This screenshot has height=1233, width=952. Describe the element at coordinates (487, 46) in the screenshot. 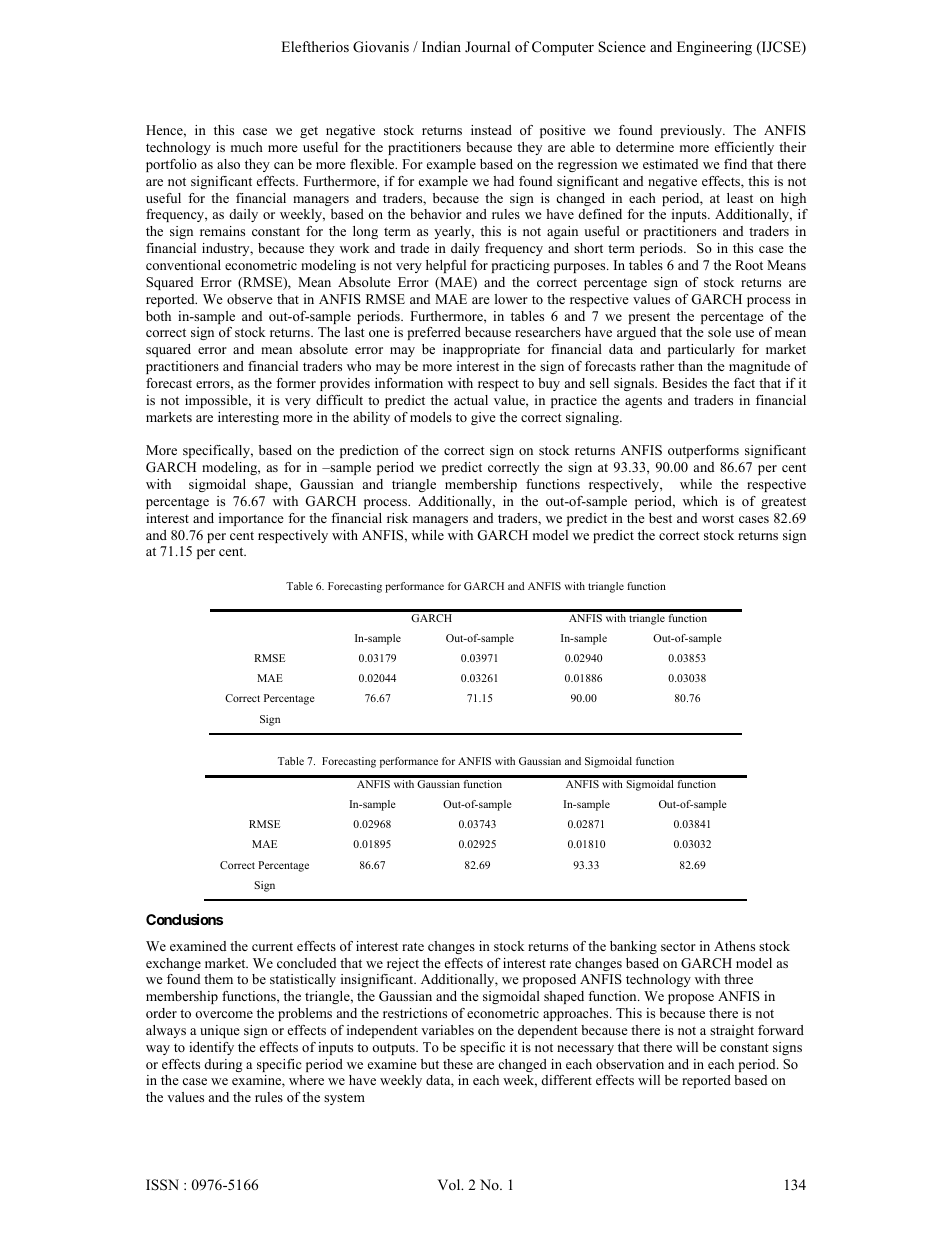

I see `Journal` at that location.
